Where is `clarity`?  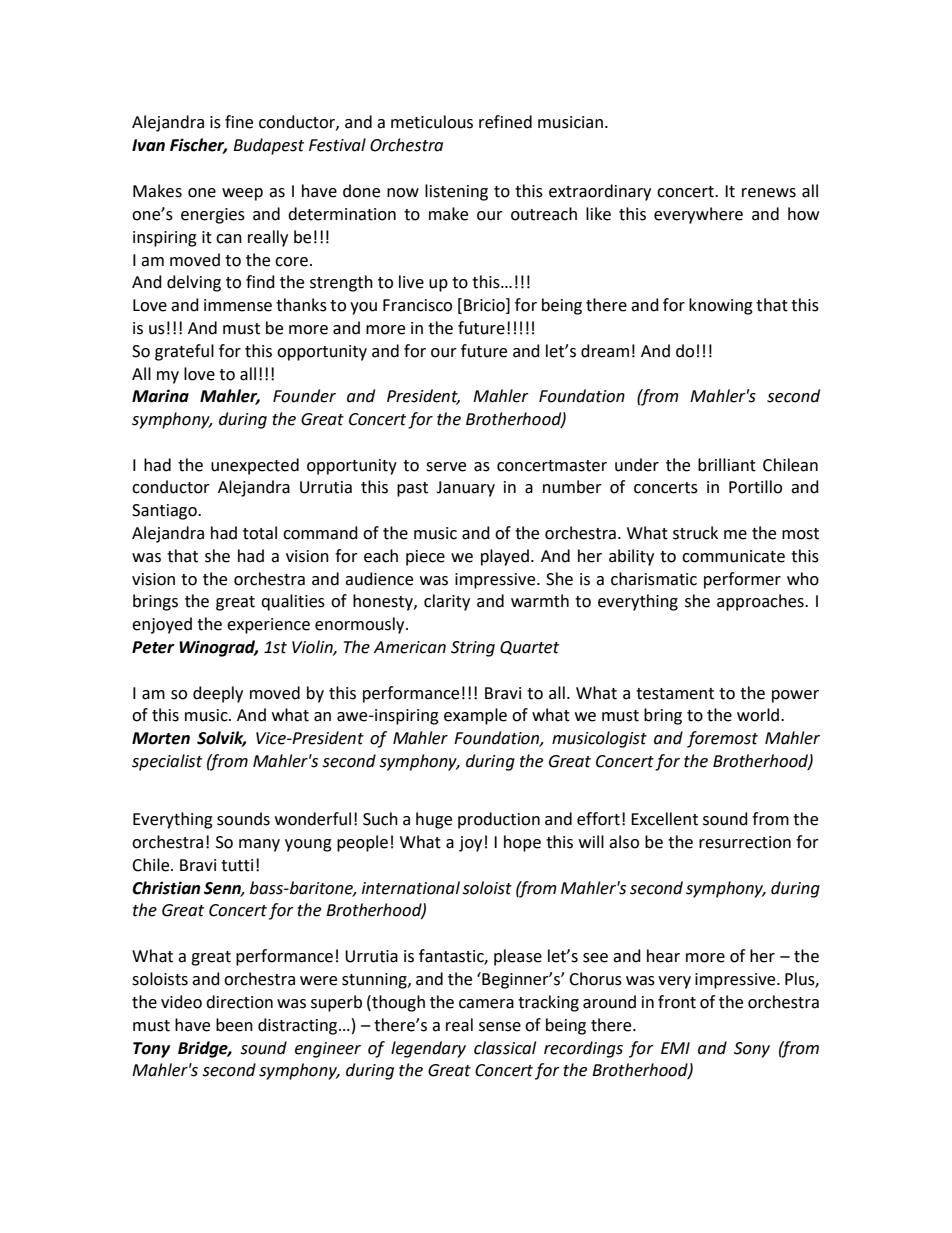 clarity is located at coordinates (447, 602).
